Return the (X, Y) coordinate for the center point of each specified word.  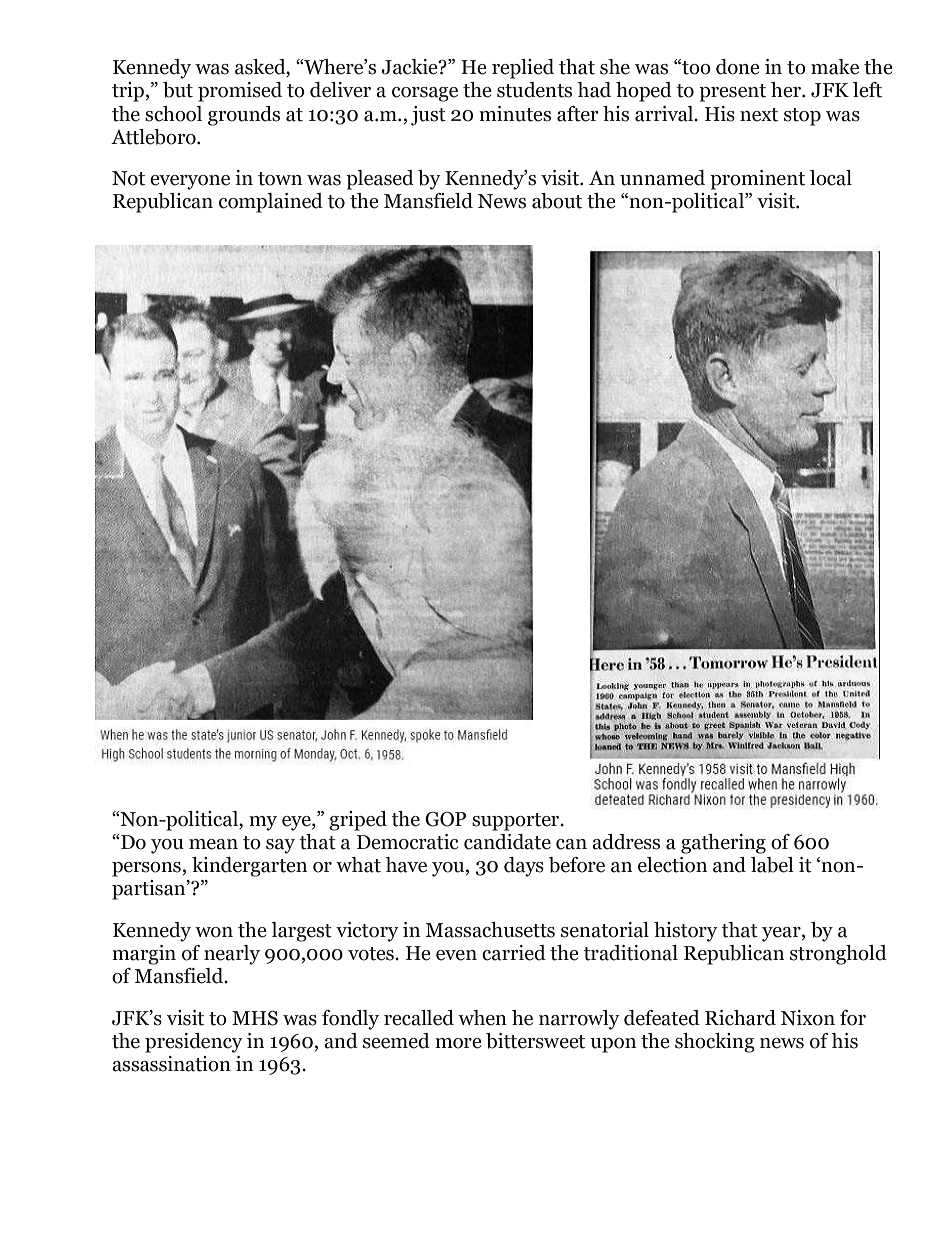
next (759, 115)
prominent (757, 180)
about (557, 201)
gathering (723, 844)
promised (240, 92)
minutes (515, 114)
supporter (517, 822)
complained (271, 203)
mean (213, 844)
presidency (194, 1043)
